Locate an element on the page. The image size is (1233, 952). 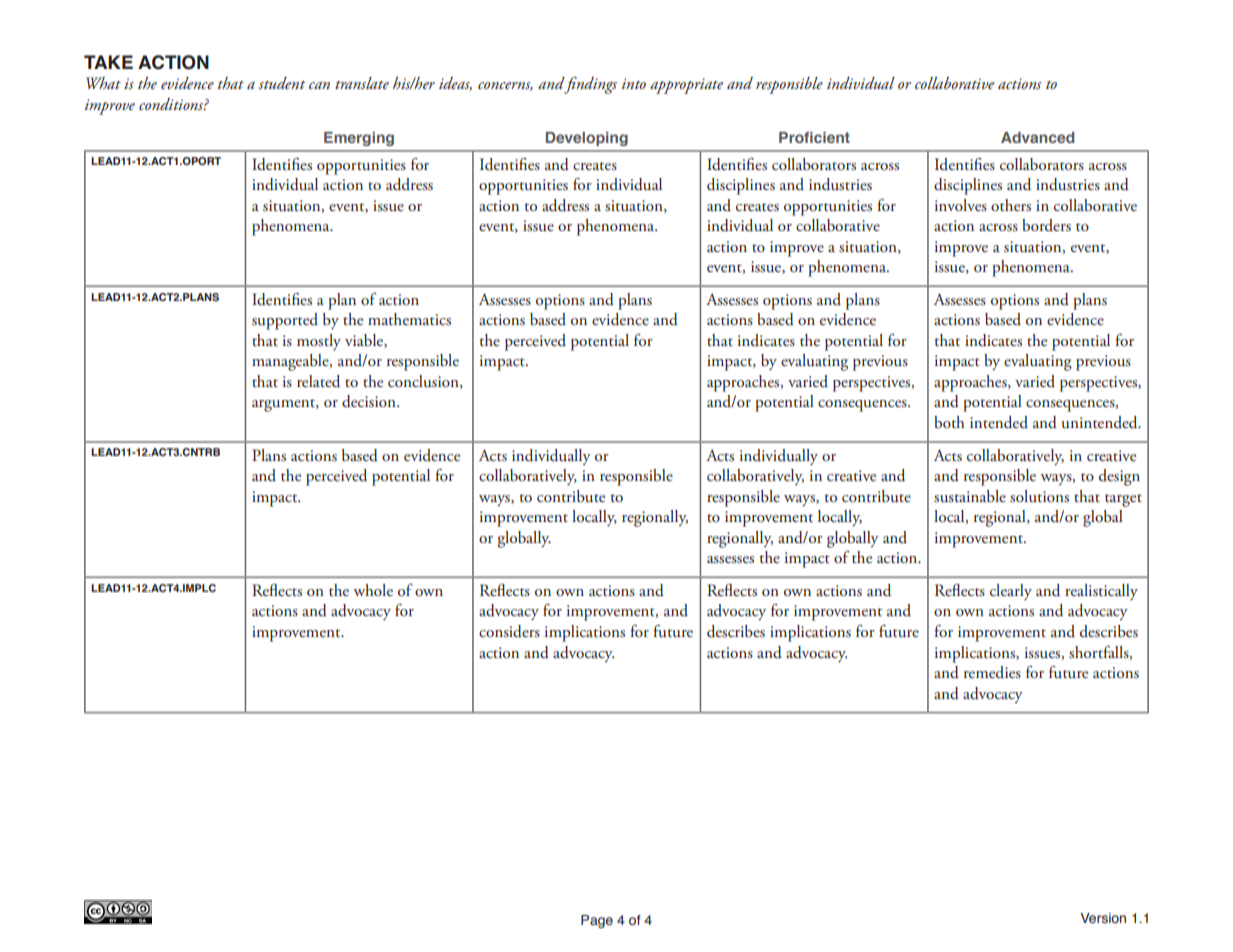
Version is located at coordinates (1103, 918).
